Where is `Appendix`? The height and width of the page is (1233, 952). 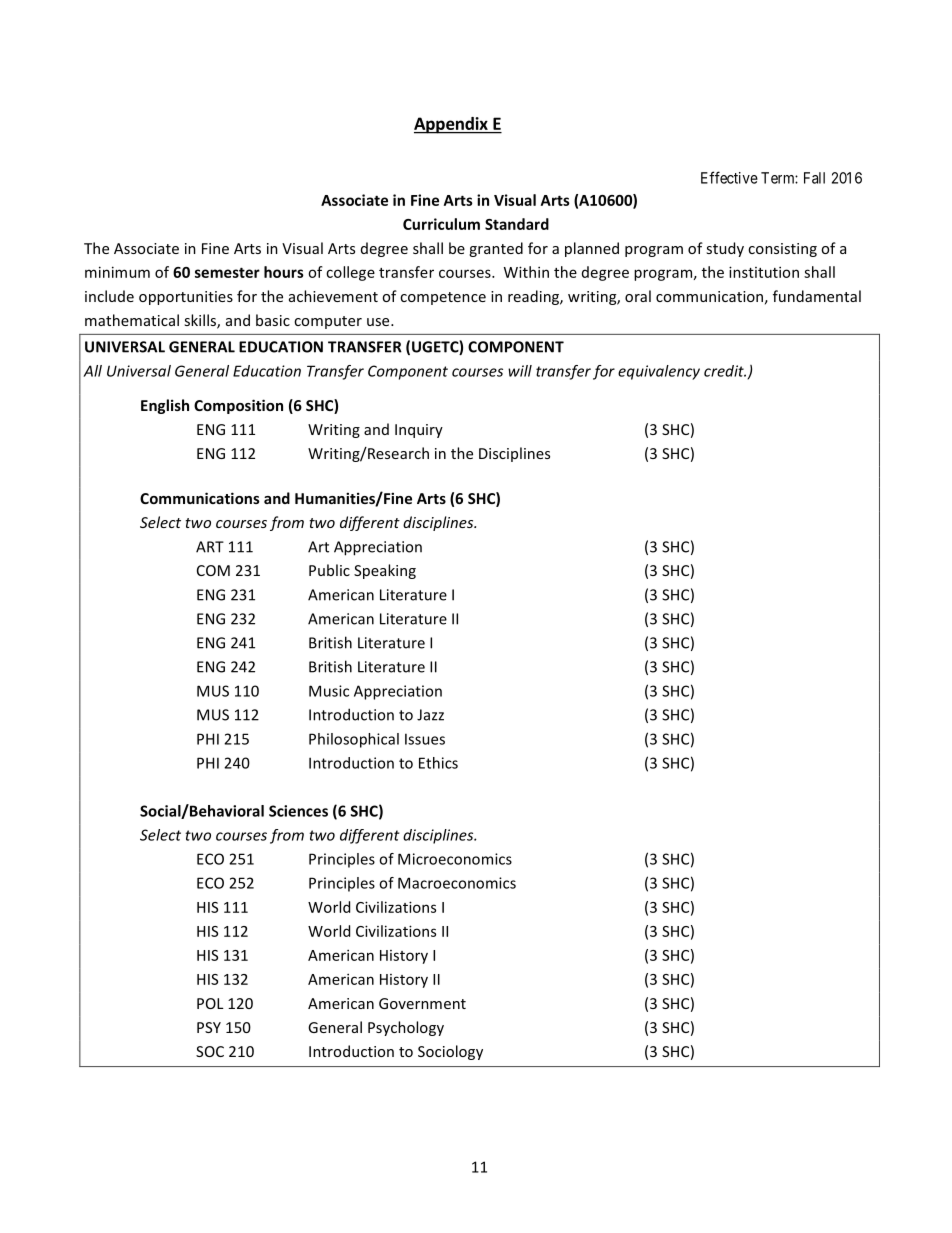
Appendix is located at coordinates (452, 125).
